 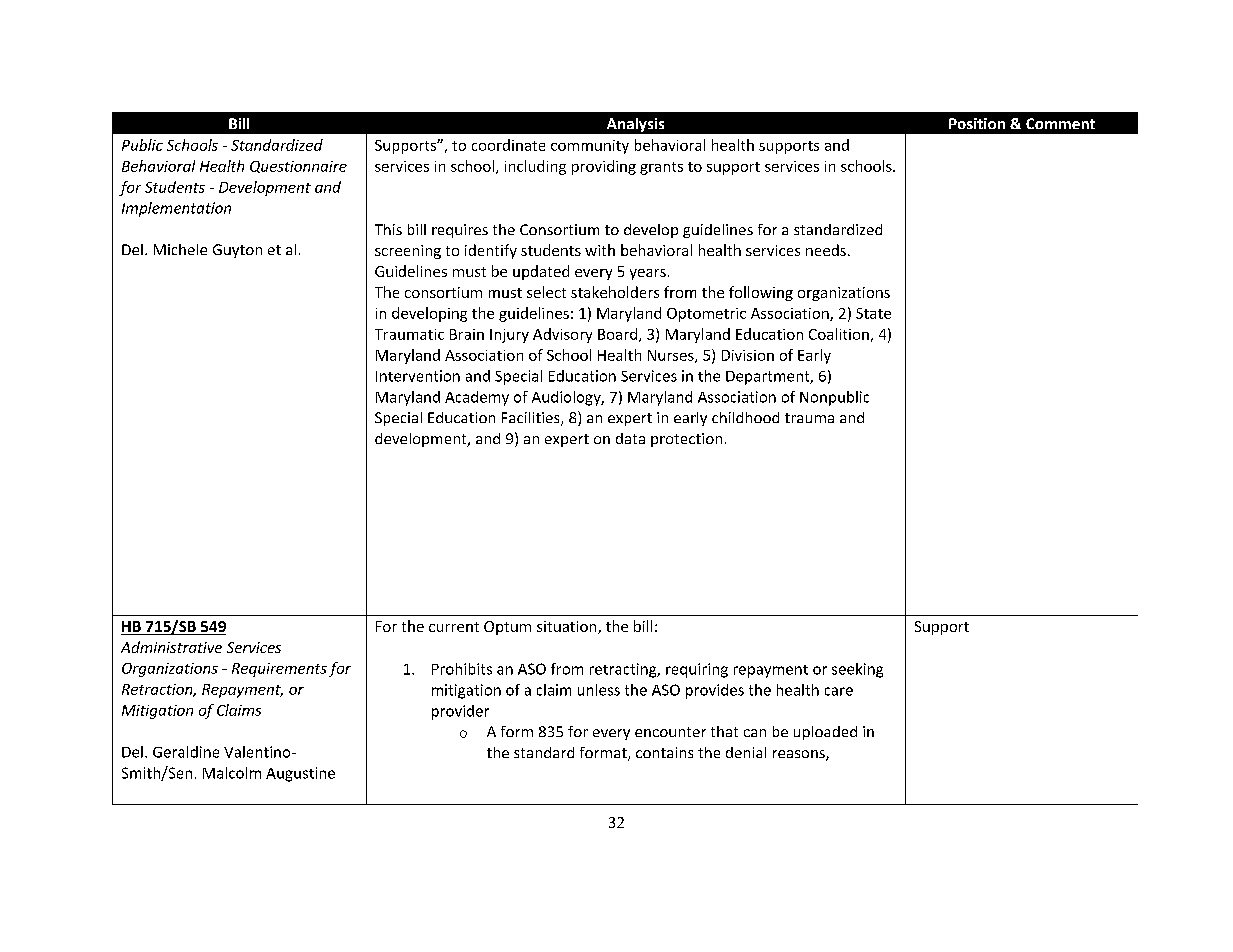 What do you see at coordinates (171, 647) in the image?
I see `Administrative` at bounding box center [171, 647].
